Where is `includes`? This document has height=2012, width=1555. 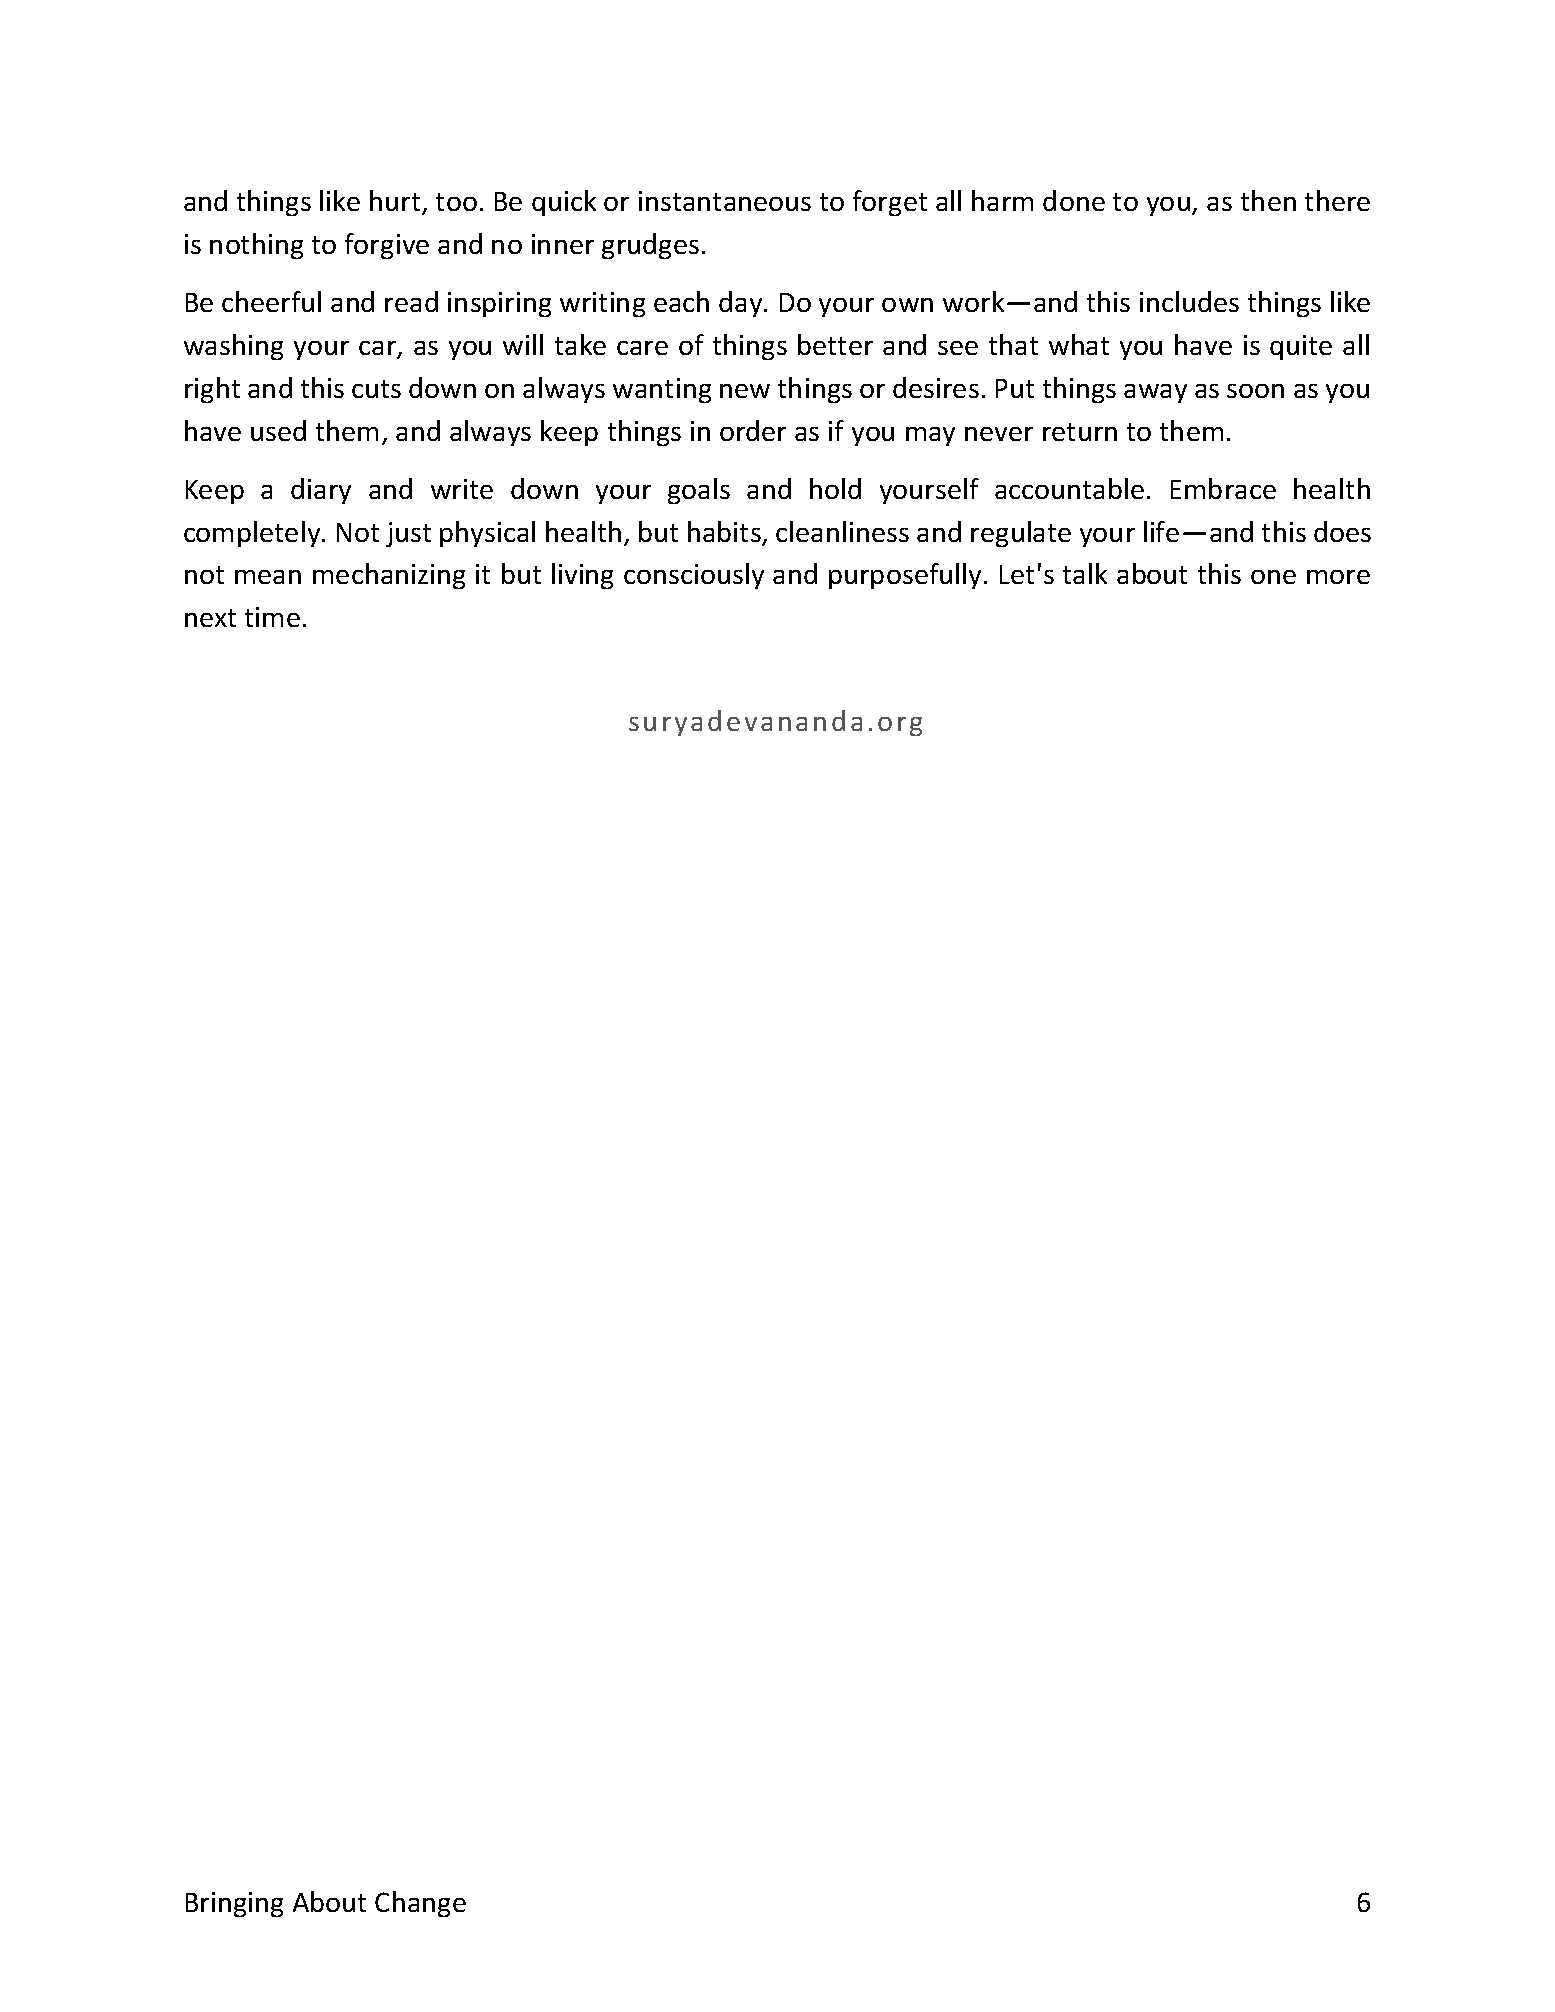 includes is located at coordinates (1189, 301).
